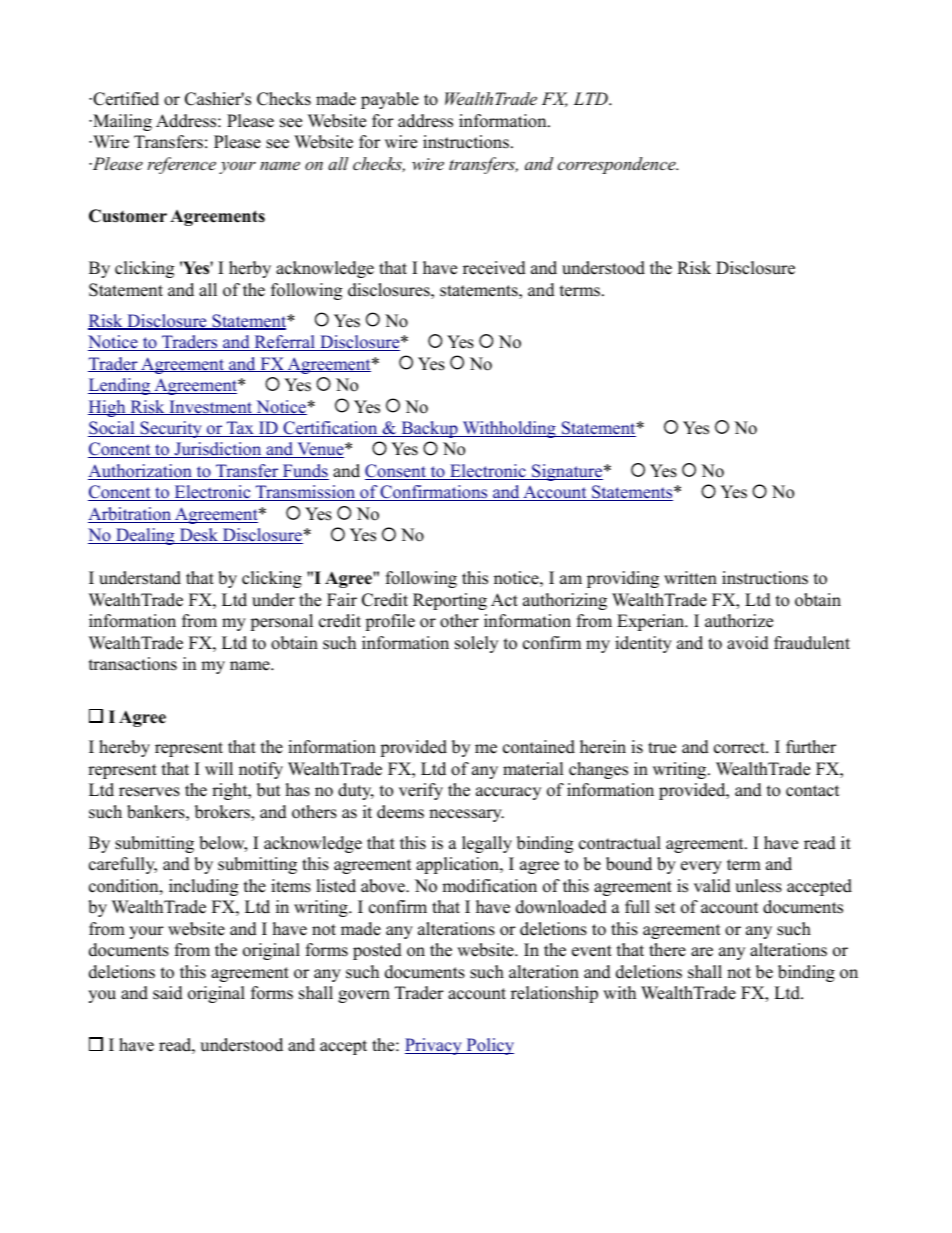  What do you see at coordinates (219, 768) in the screenshot?
I see `will` at bounding box center [219, 768].
